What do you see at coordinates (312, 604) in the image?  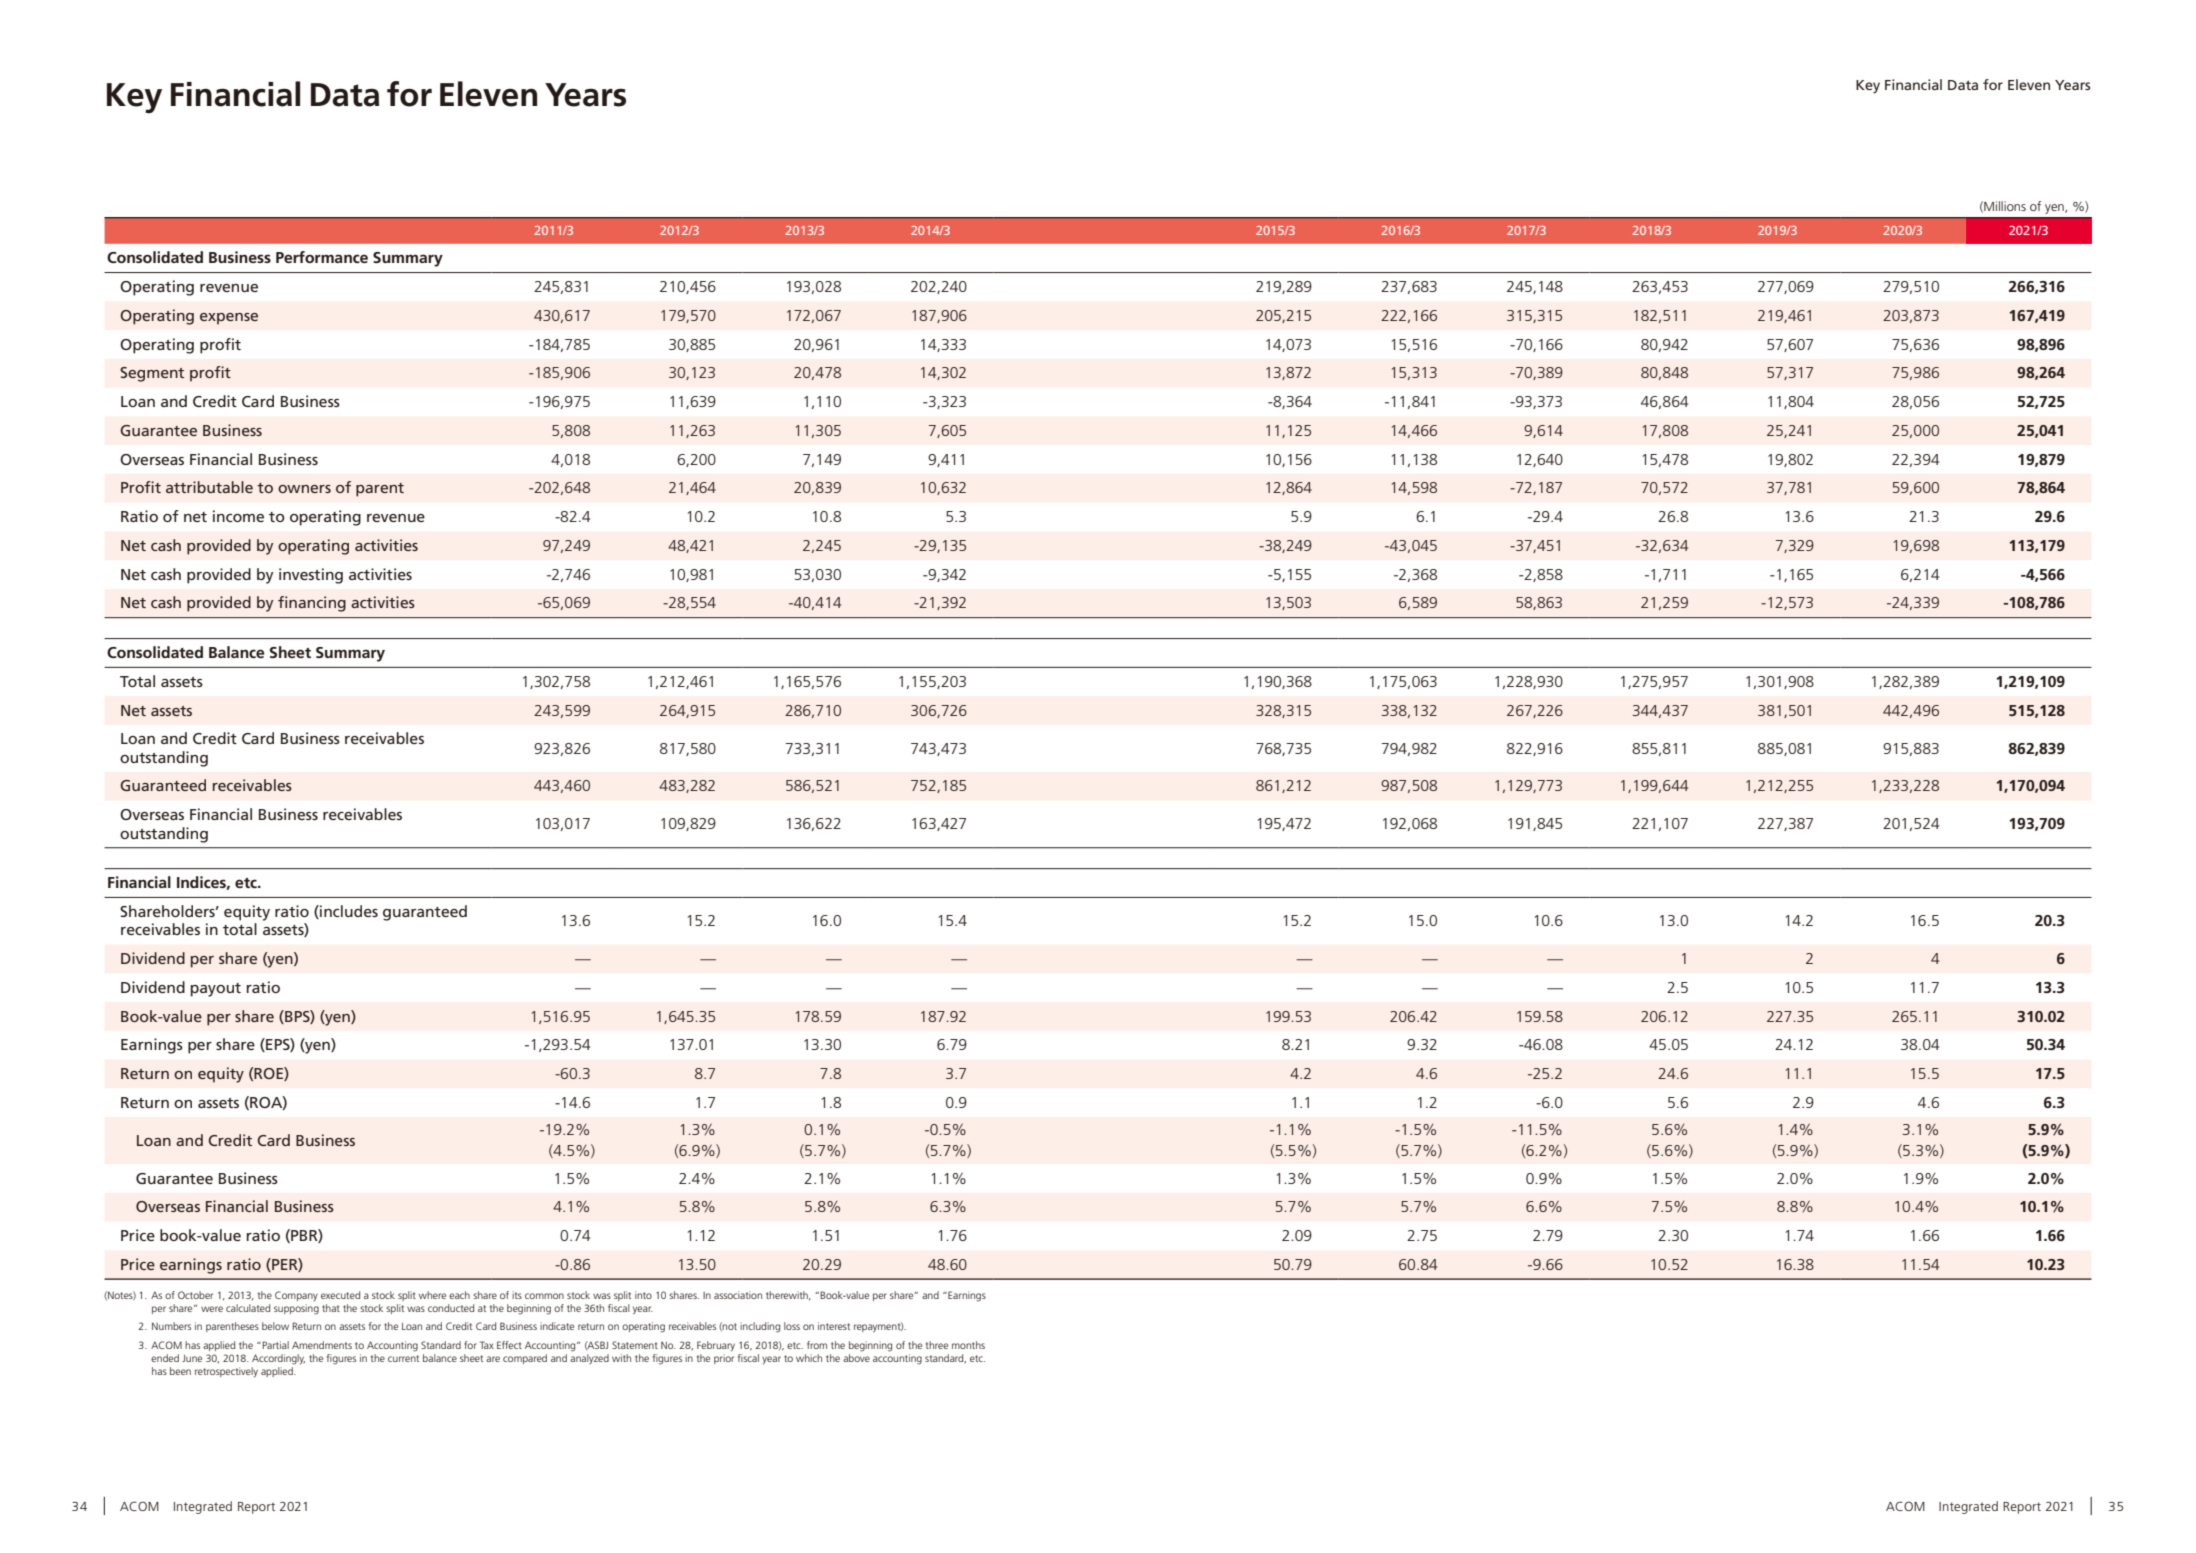 I see `financing` at bounding box center [312, 604].
